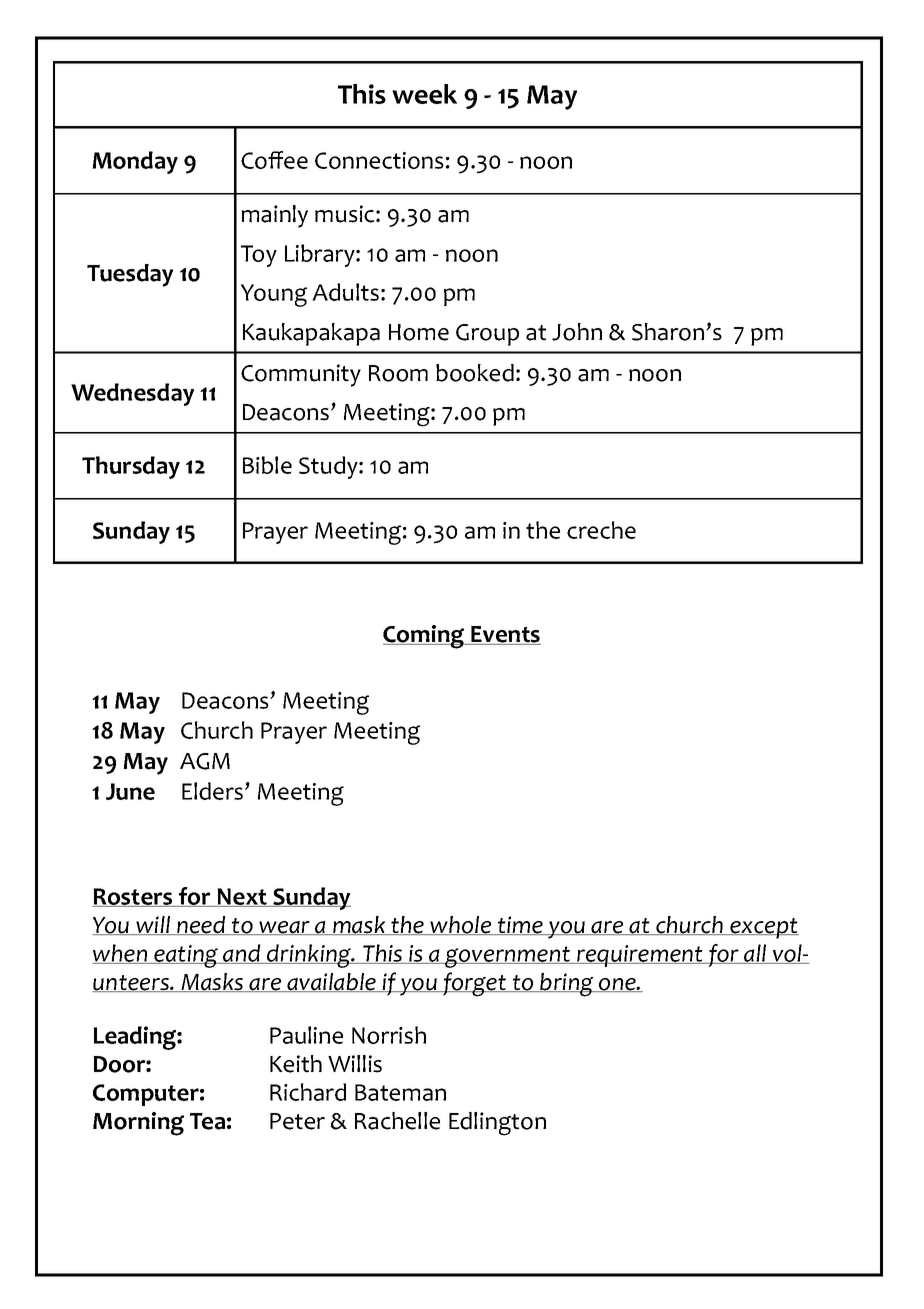  Describe the element at coordinates (400, 1092) in the screenshot. I see `Bateman` at that location.
